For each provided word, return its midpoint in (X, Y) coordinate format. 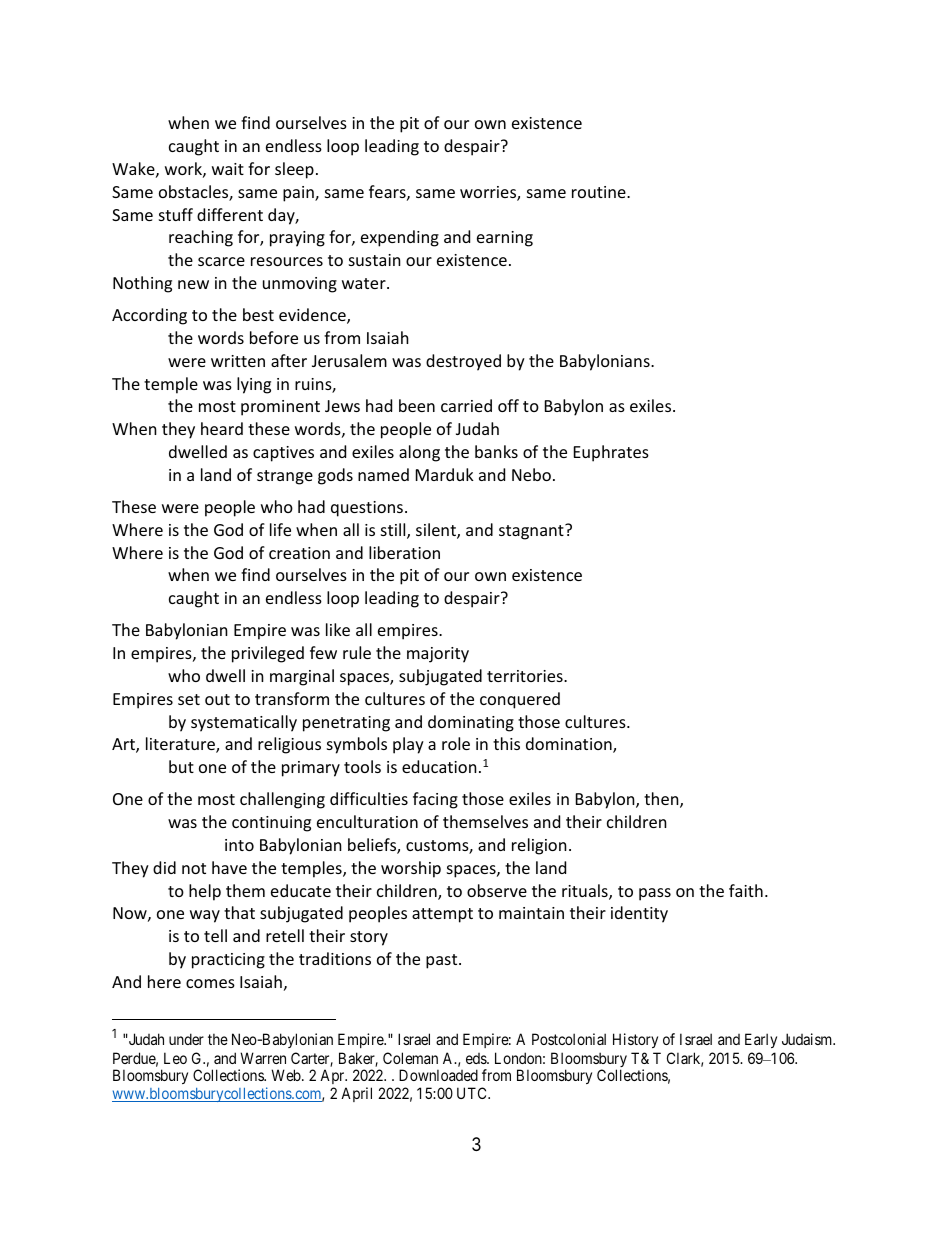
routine (600, 192)
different (230, 214)
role (456, 743)
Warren (263, 1058)
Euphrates (611, 453)
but (181, 766)
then (662, 800)
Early (761, 1040)
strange (285, 477)
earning (505, 239)
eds (477, 1058)
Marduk (445, 474)
